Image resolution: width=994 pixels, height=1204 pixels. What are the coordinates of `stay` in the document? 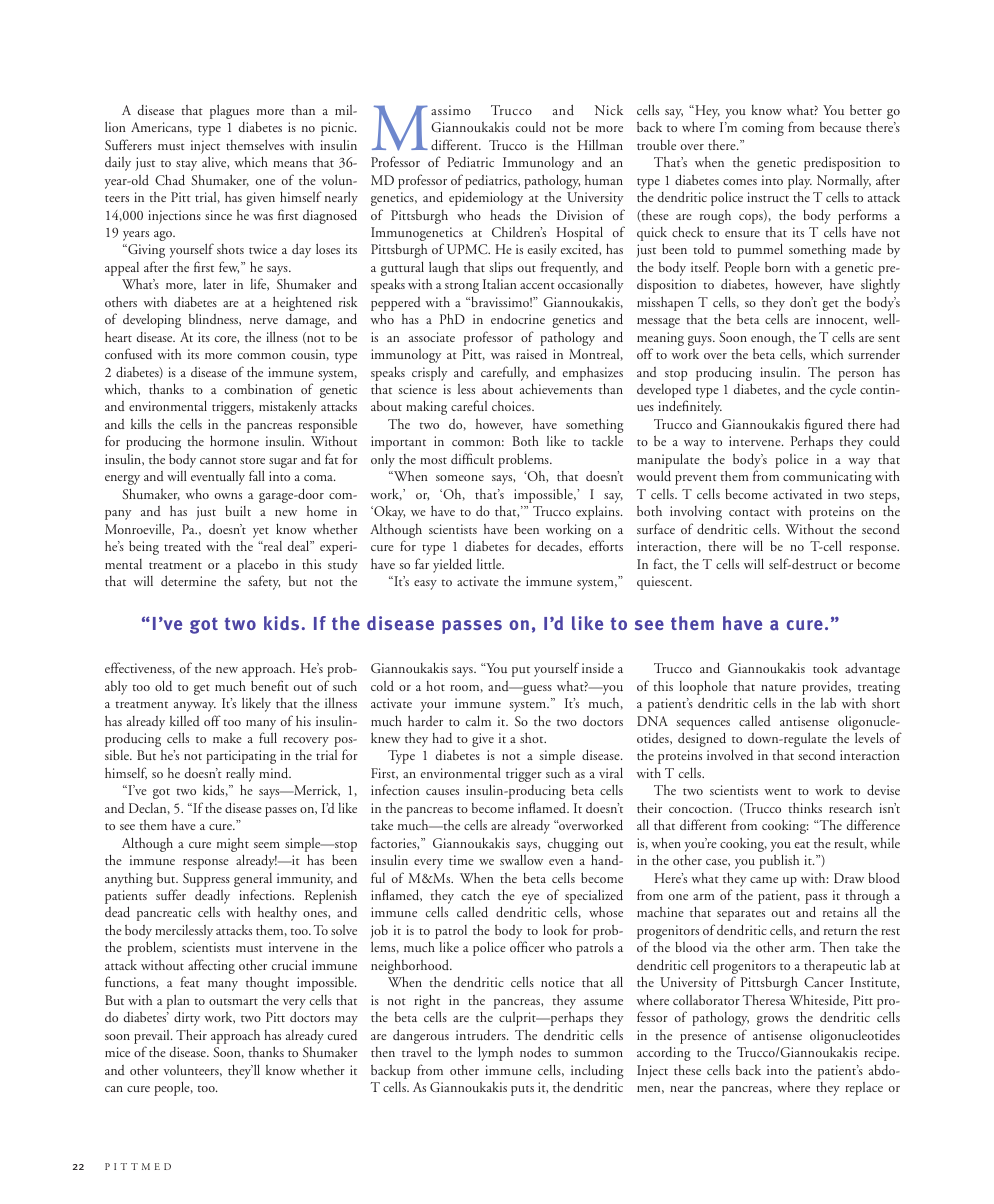 It's located at (186, 165).
